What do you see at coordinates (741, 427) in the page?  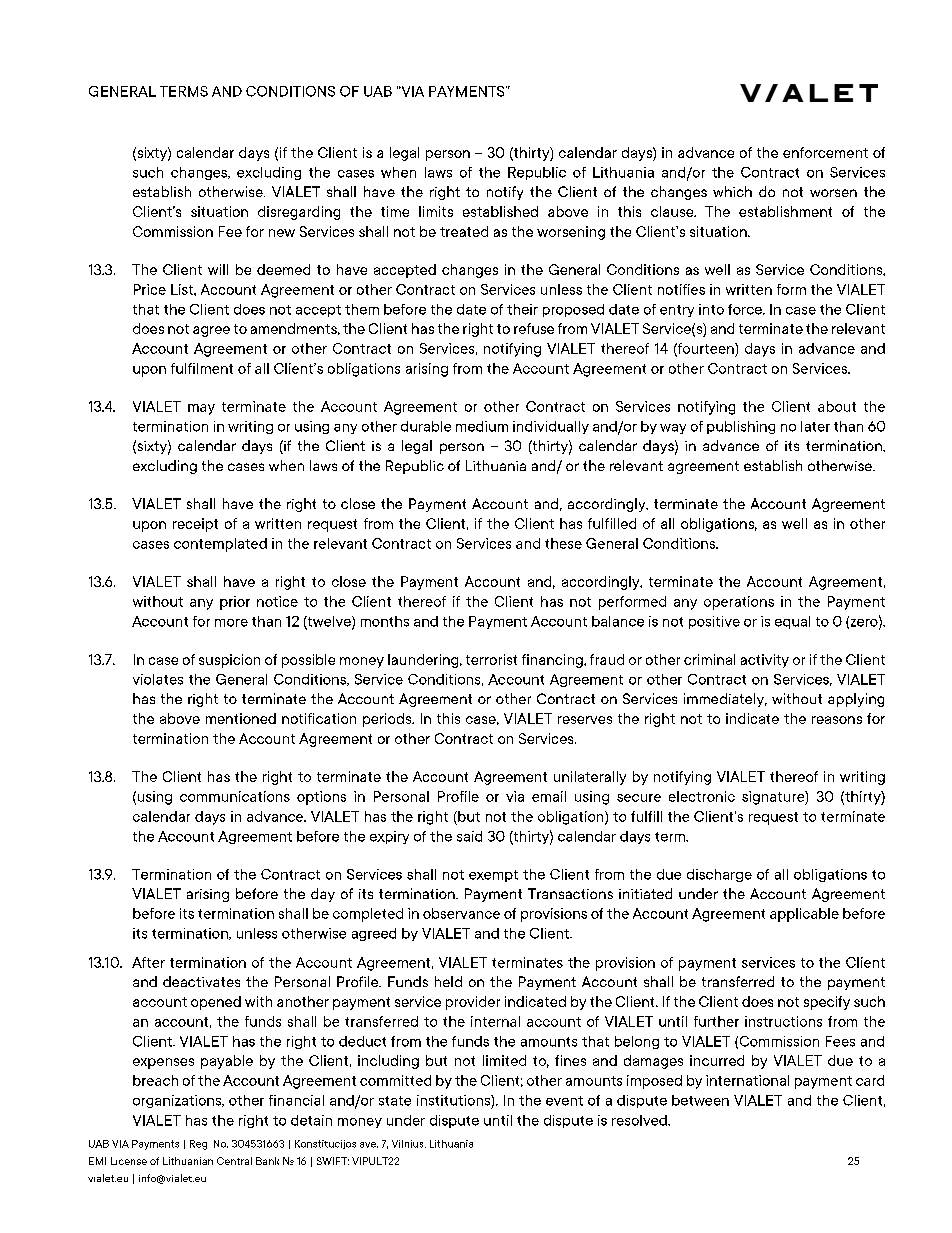 I see `publishing` at bounding box center [741, 427].
